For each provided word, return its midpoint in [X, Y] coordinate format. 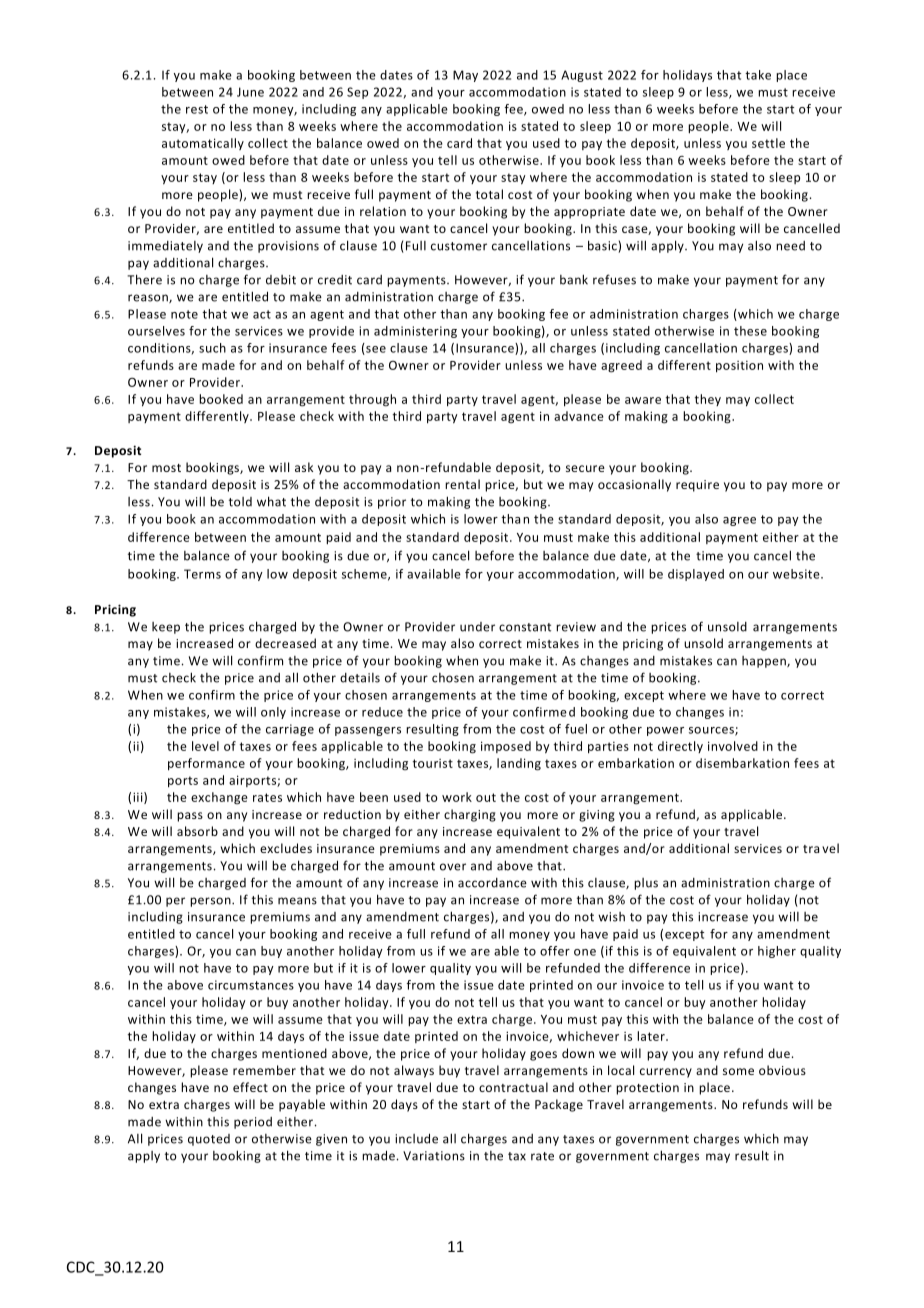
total [489, 194]
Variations [434, 1156]
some [738, 1071]
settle [768, 143]
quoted [209, 1140]
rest [197, 109]
